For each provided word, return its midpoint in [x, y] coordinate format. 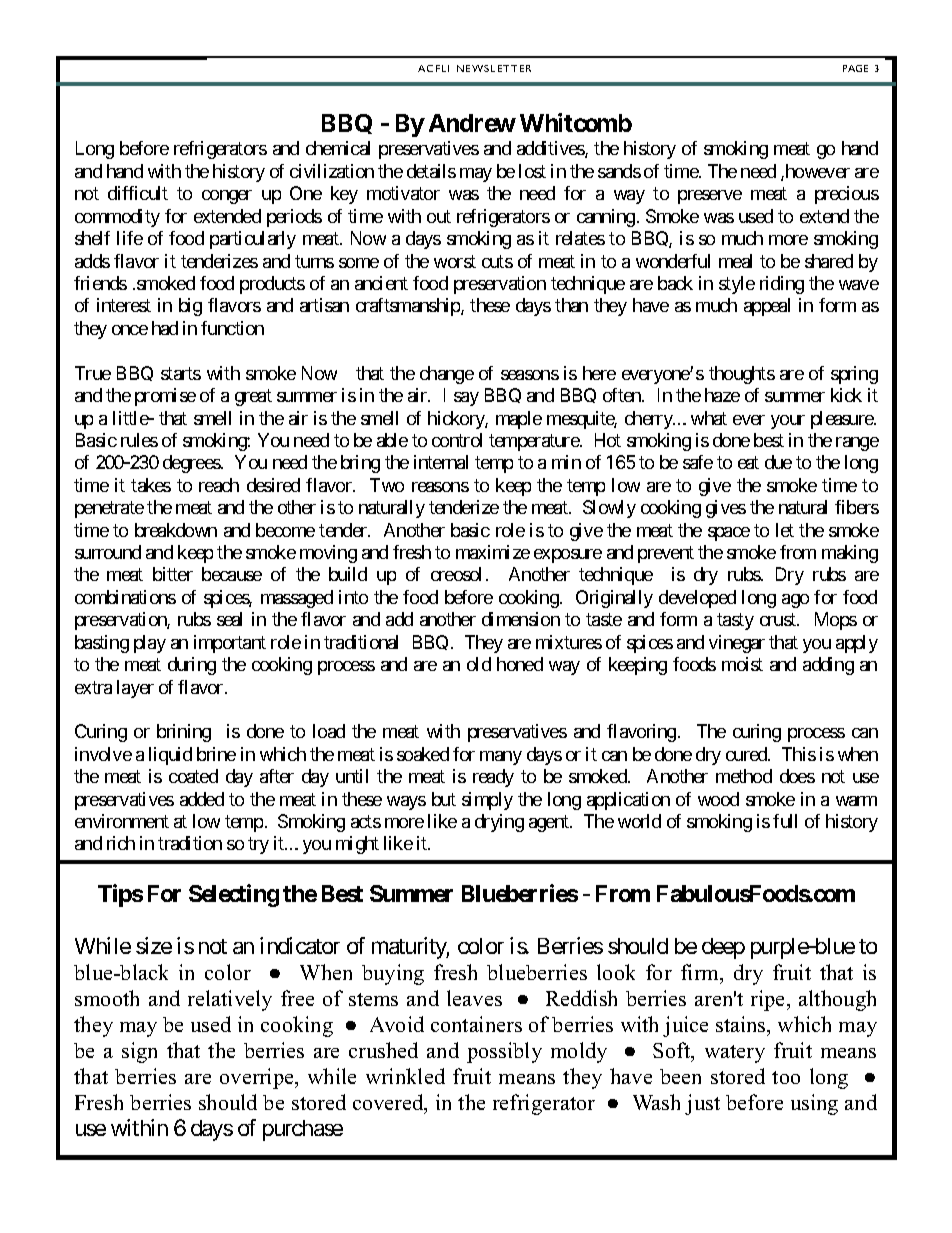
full [785, 821]
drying [499, 823]
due [778, 462]
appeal [767, 307]
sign [139, 1052]
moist [742, 664]
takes [151, 485]
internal [441, 462]
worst [455, 261]
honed [520, 664]
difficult [138, 193]
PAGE [855, 68]
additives [551, 149]
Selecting [234, 895]
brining [184, 733]
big [190, 307]
